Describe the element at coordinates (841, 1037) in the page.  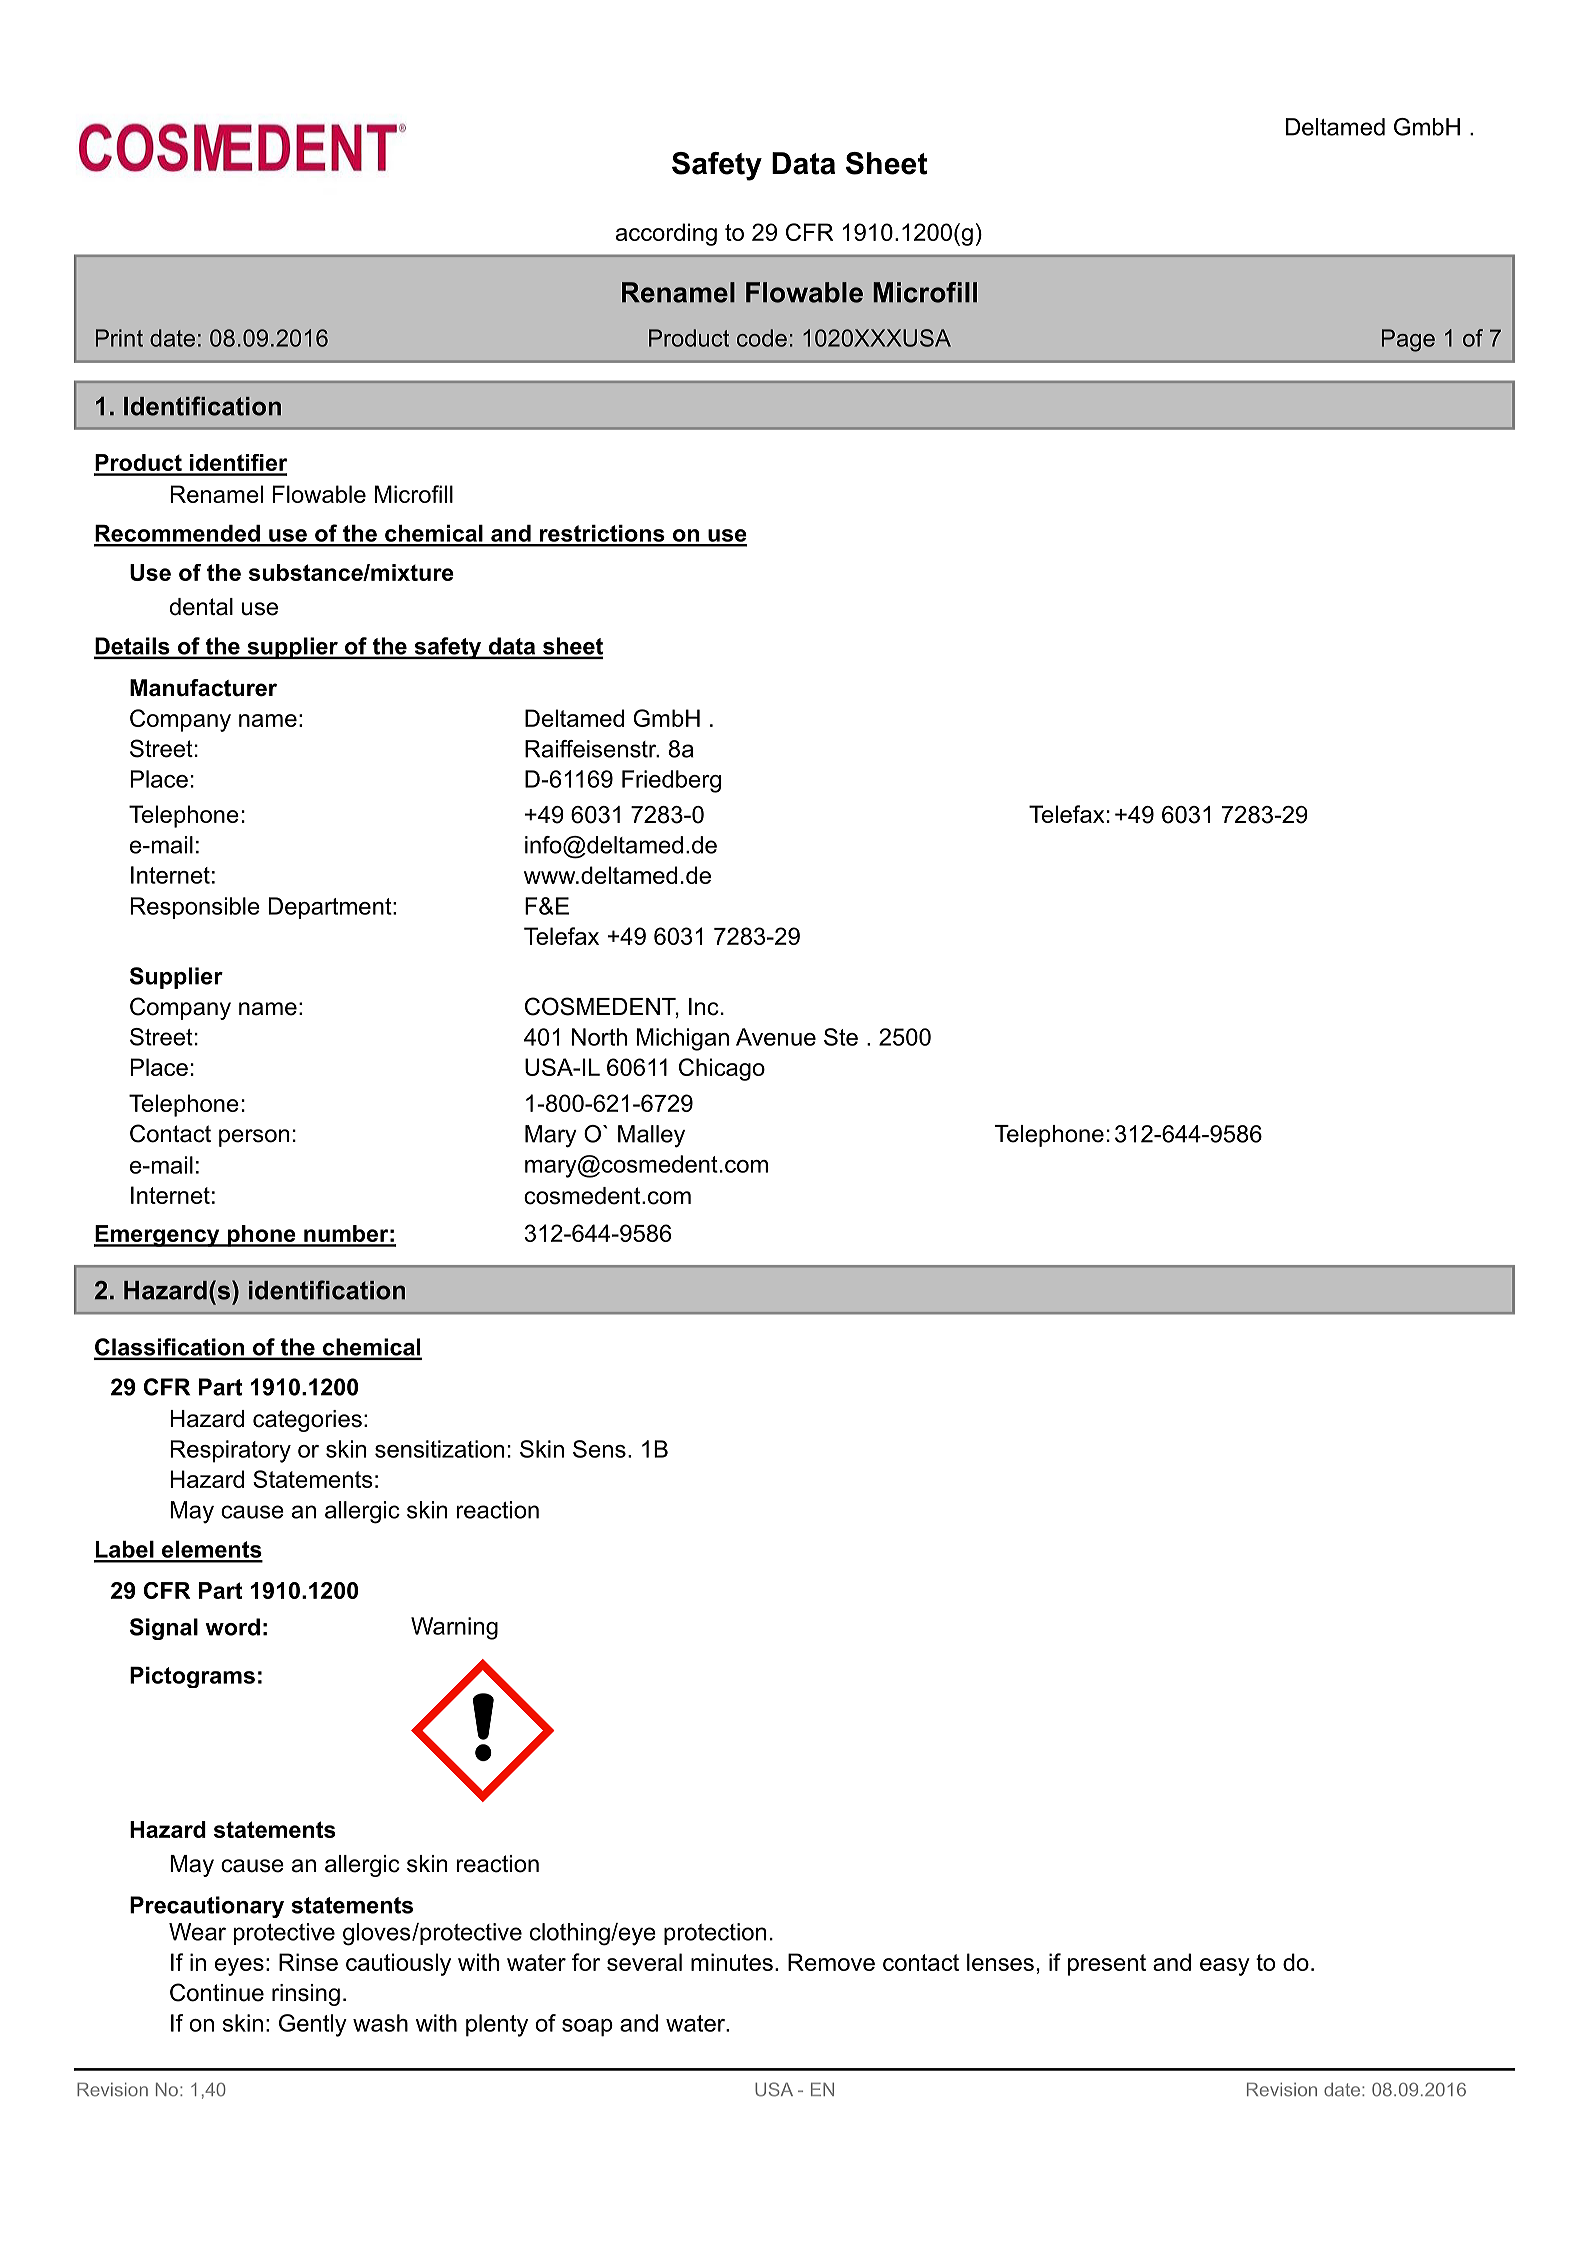
I see `Ste` at that location.
